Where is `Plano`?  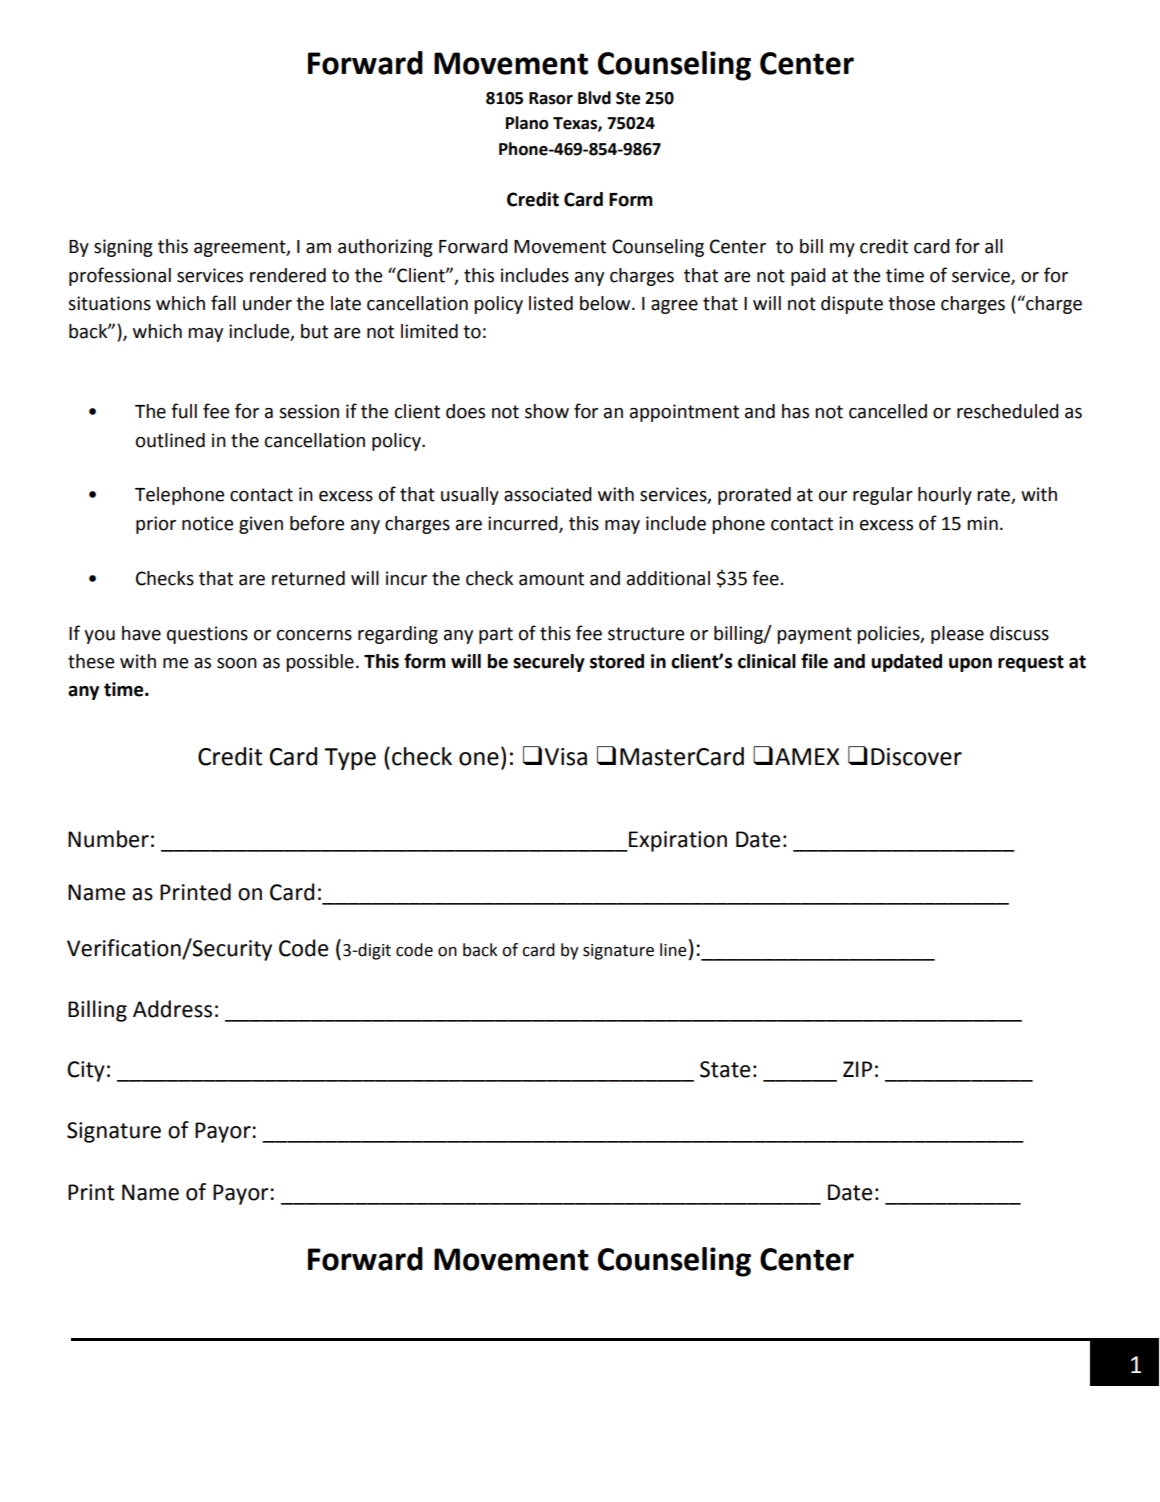
Plano is located at coordinates (527, 123).
